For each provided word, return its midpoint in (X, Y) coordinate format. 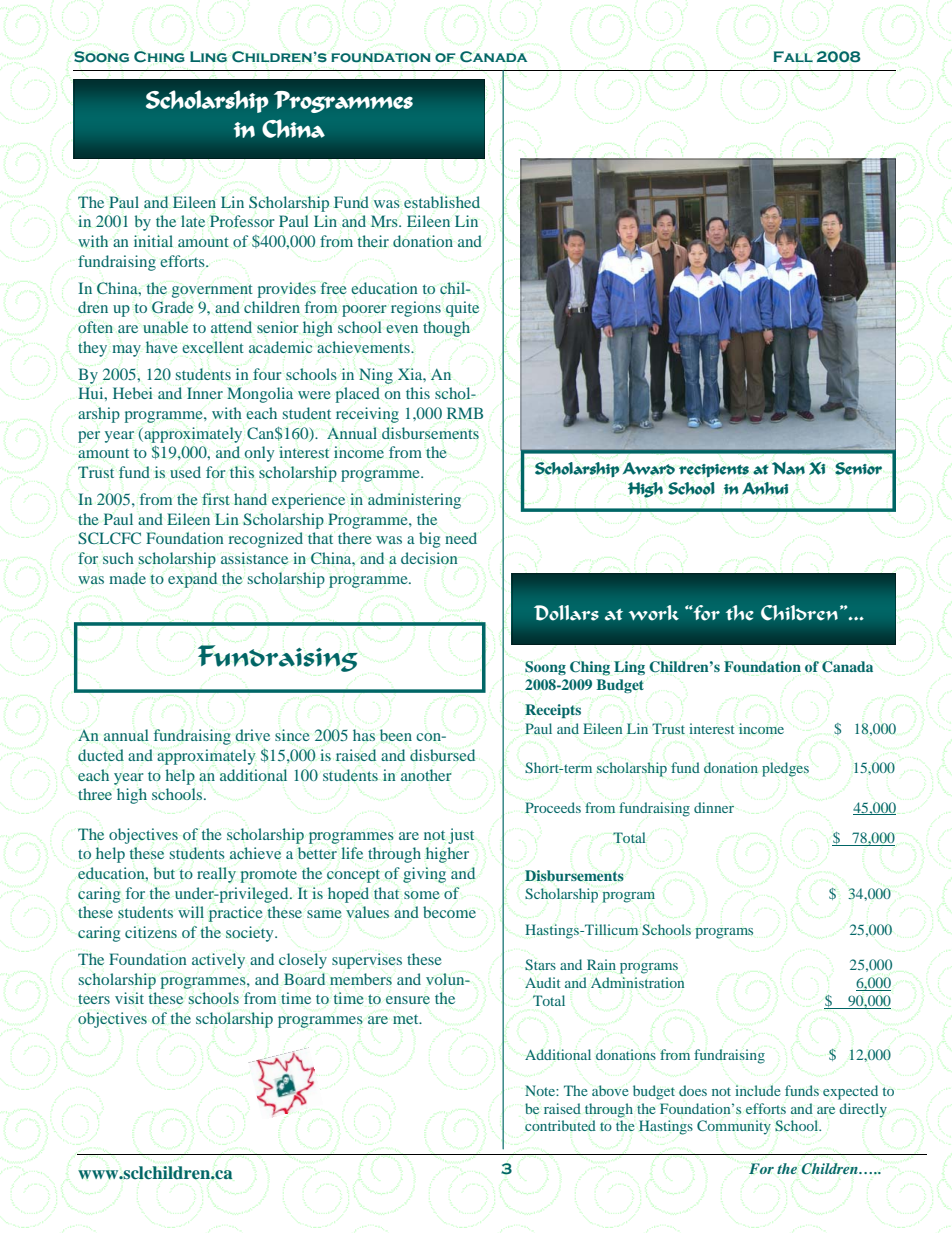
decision (429, 558)
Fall (793, 56)
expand (192, 580)
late (193, 221)
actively (218, 961)
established (442, 202)
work (654, 613)
